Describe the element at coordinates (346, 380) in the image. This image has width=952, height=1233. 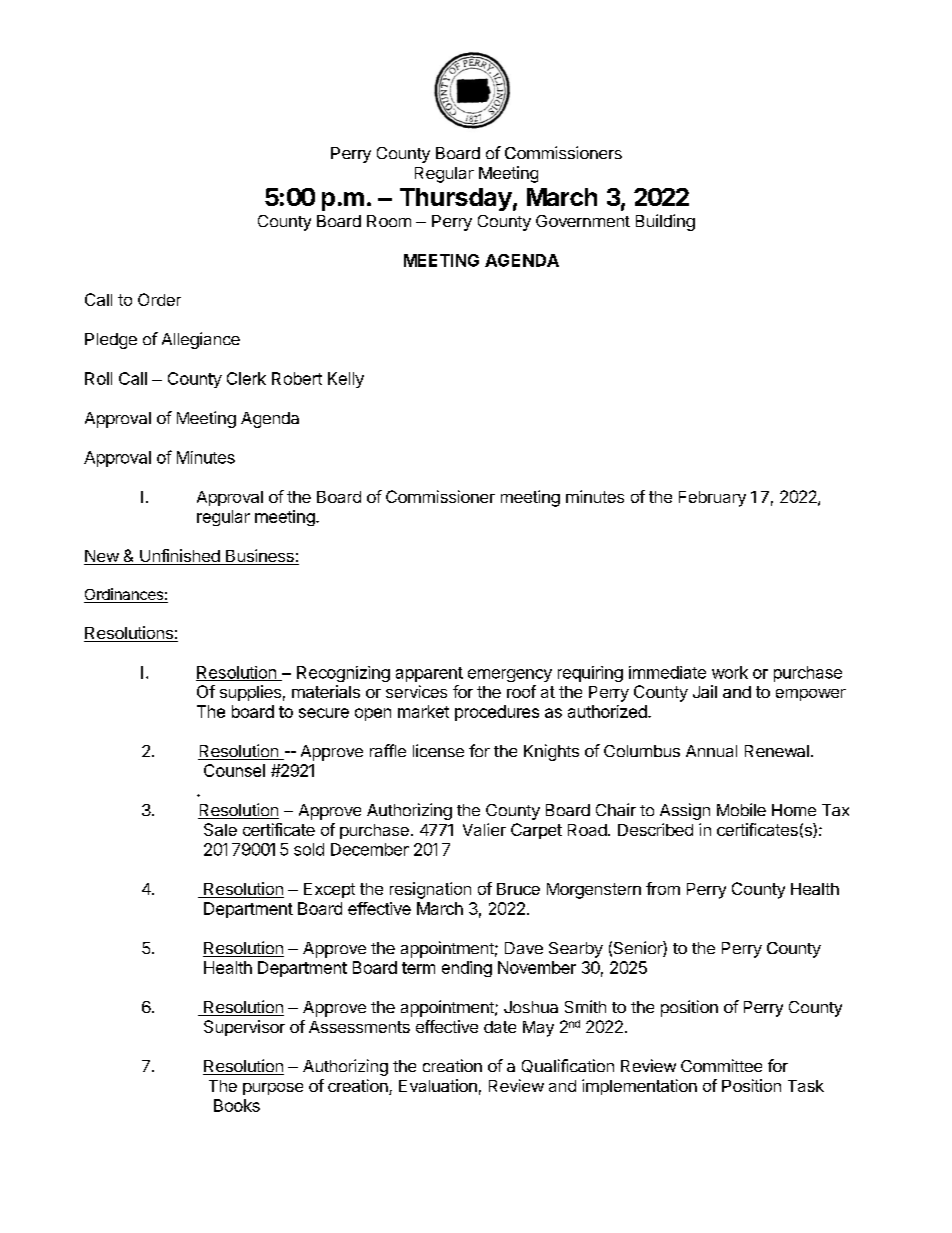
I see `Kelly` at that location.
